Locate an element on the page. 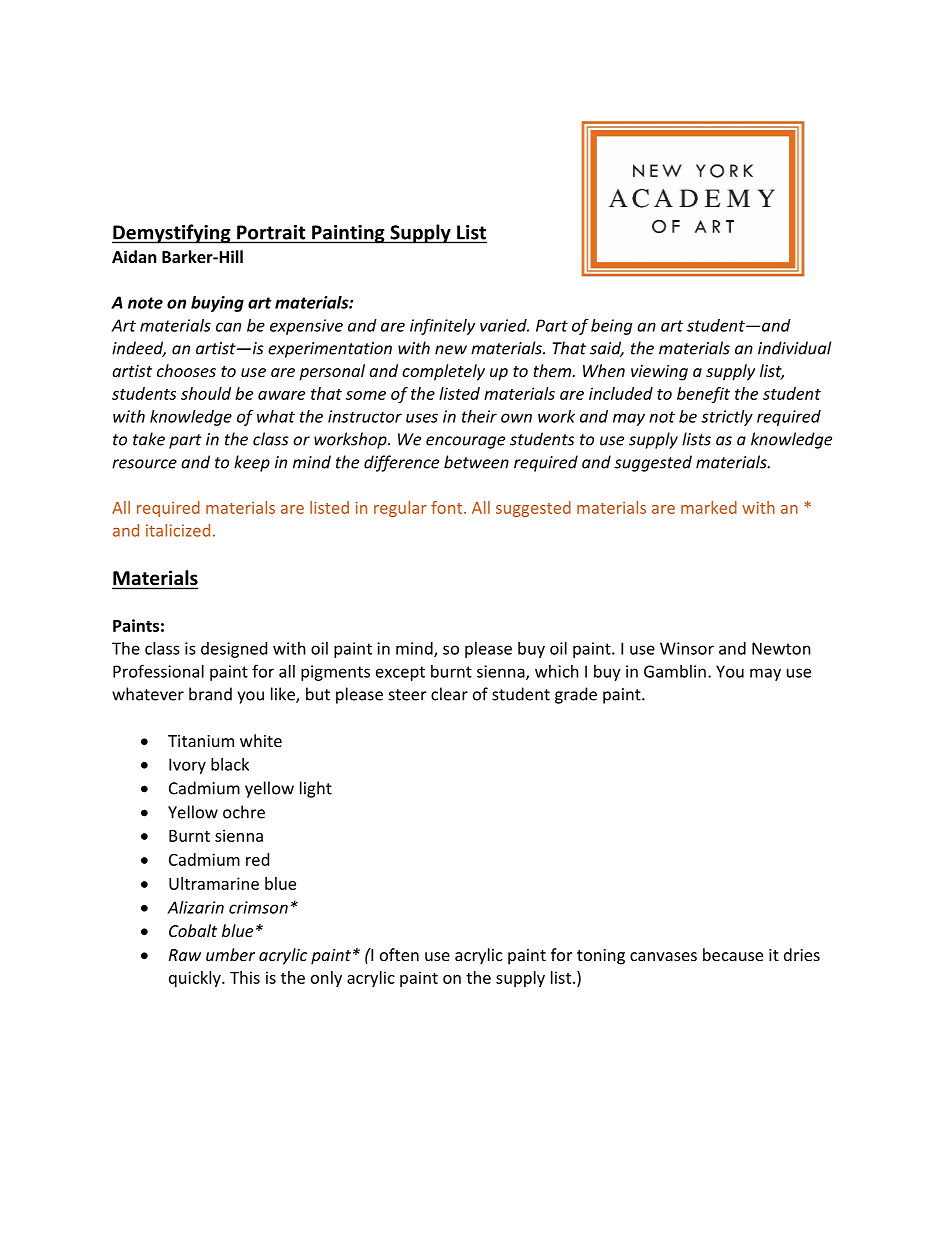 Image resolution: width=952 pixels, height=1233 pixels. Demystifying is located at coordinates (172, 234).
